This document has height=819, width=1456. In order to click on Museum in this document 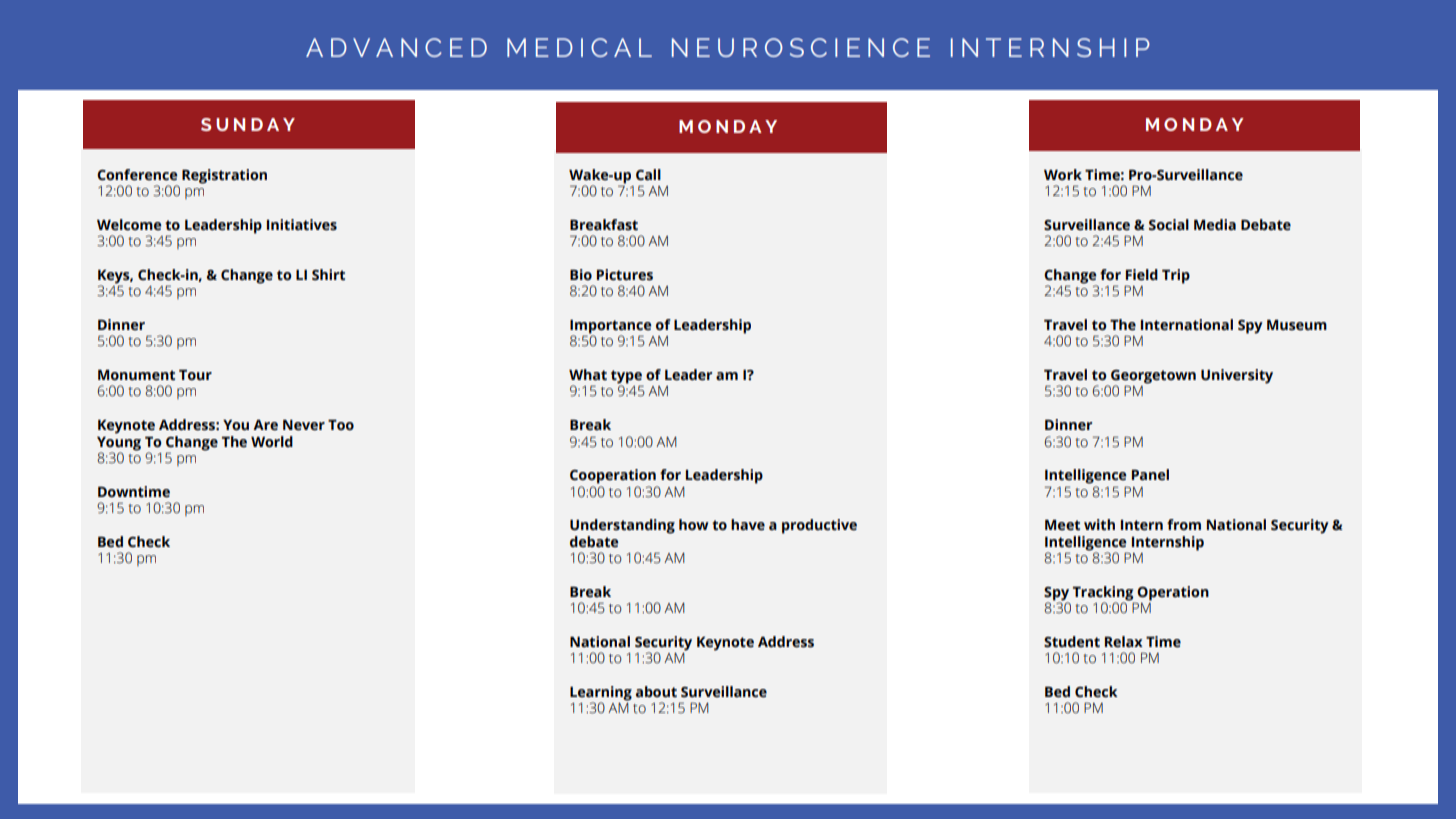, I will do `click(1297, 325)`.
